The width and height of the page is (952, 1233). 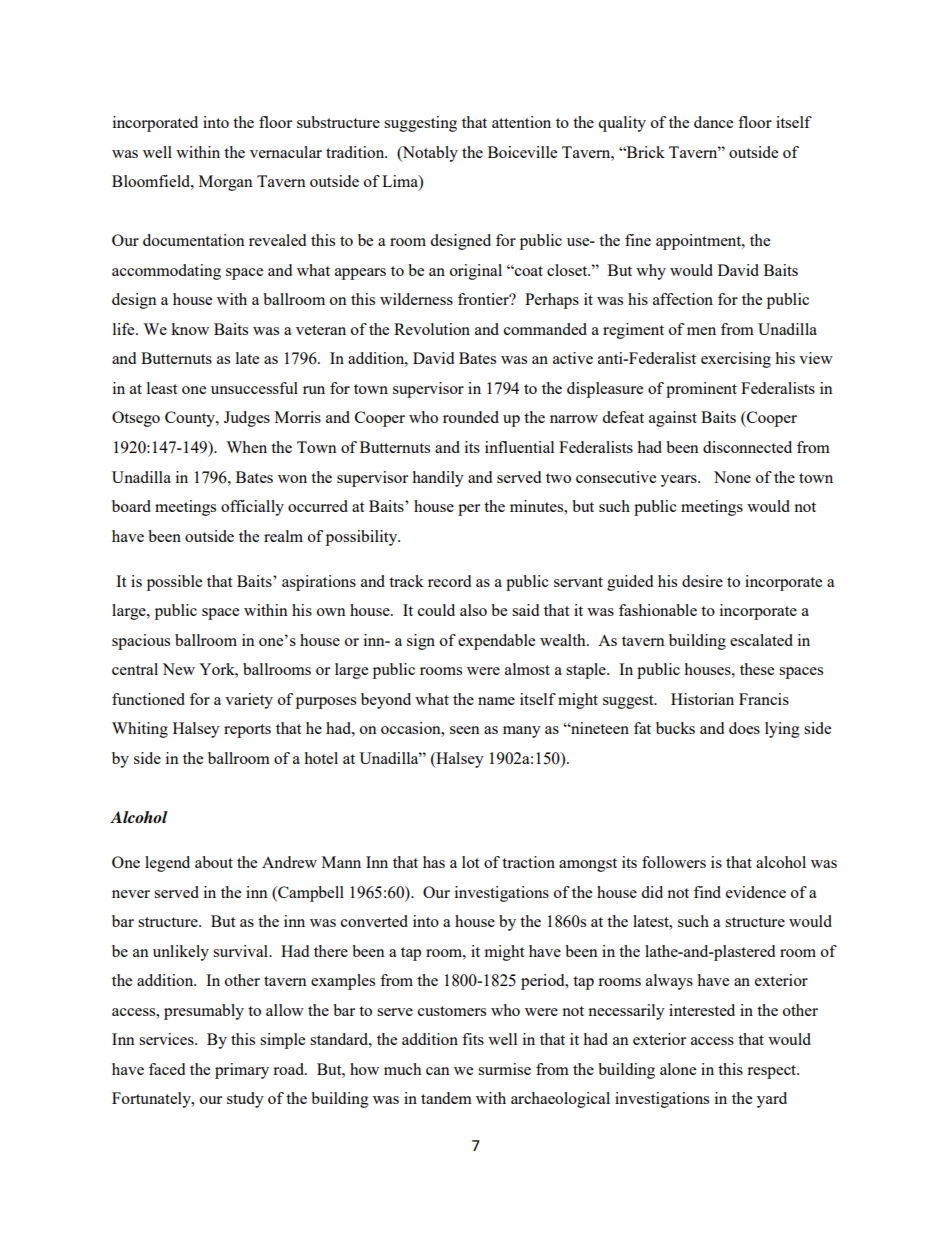 I want to click on attention, so click(x=521, y=122).
